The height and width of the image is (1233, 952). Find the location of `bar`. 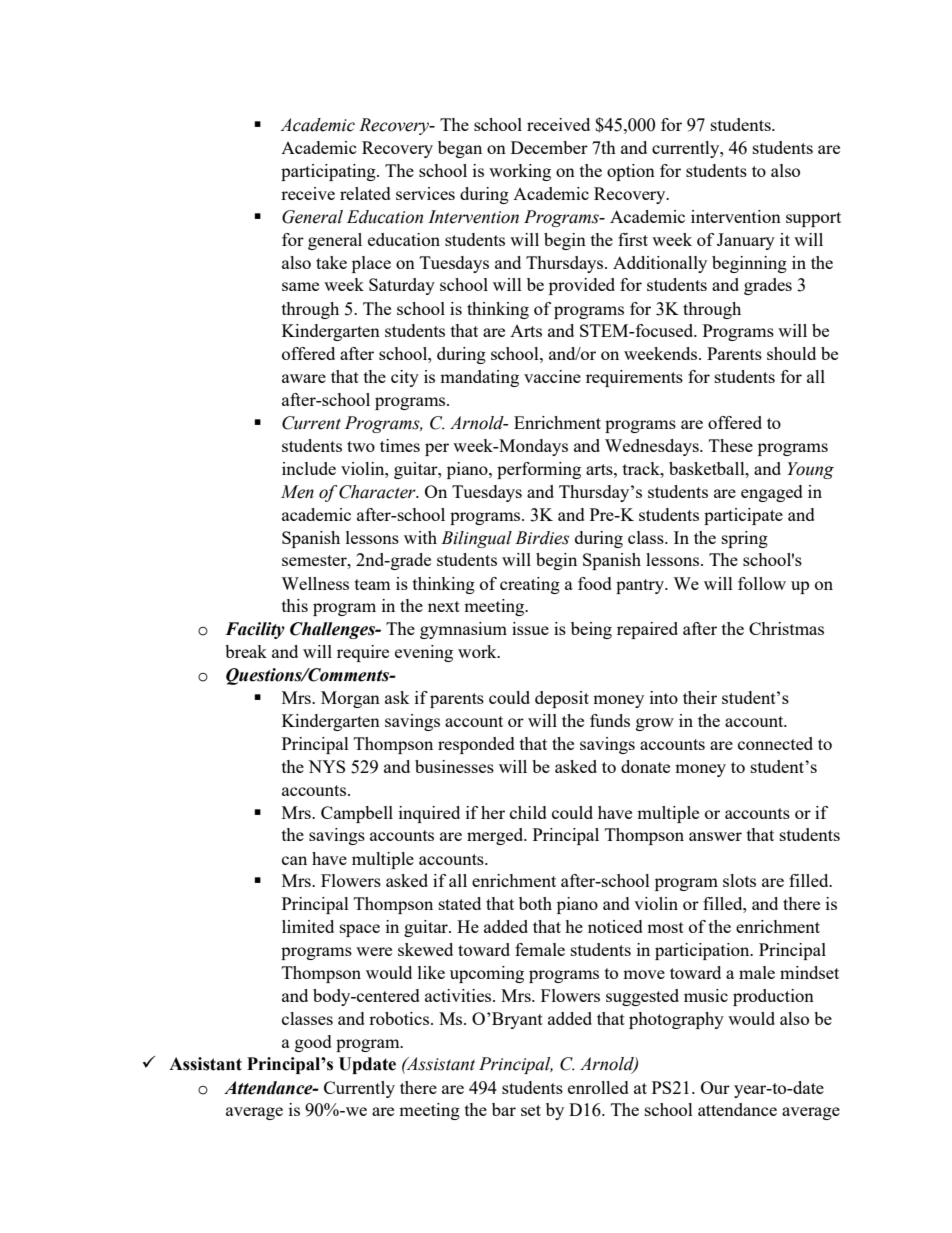

bar is located at coordinates (504, 1109).
